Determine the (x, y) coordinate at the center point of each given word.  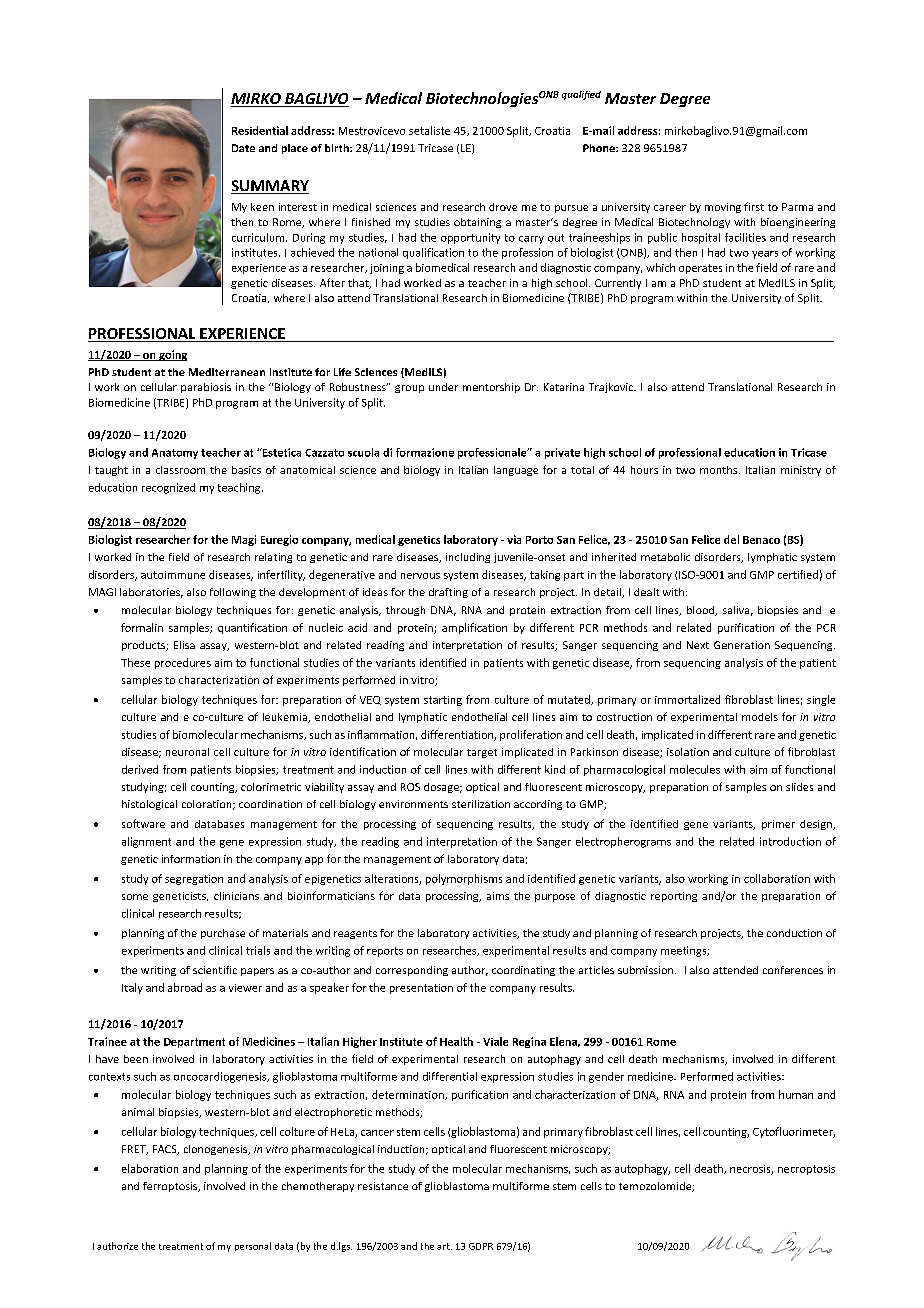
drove (503, 207)
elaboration (150, 1168)
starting (443, 701)
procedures (183, 663)
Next (698, 645)
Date (243, 148)
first (754, 206)
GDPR (481, 1246)
